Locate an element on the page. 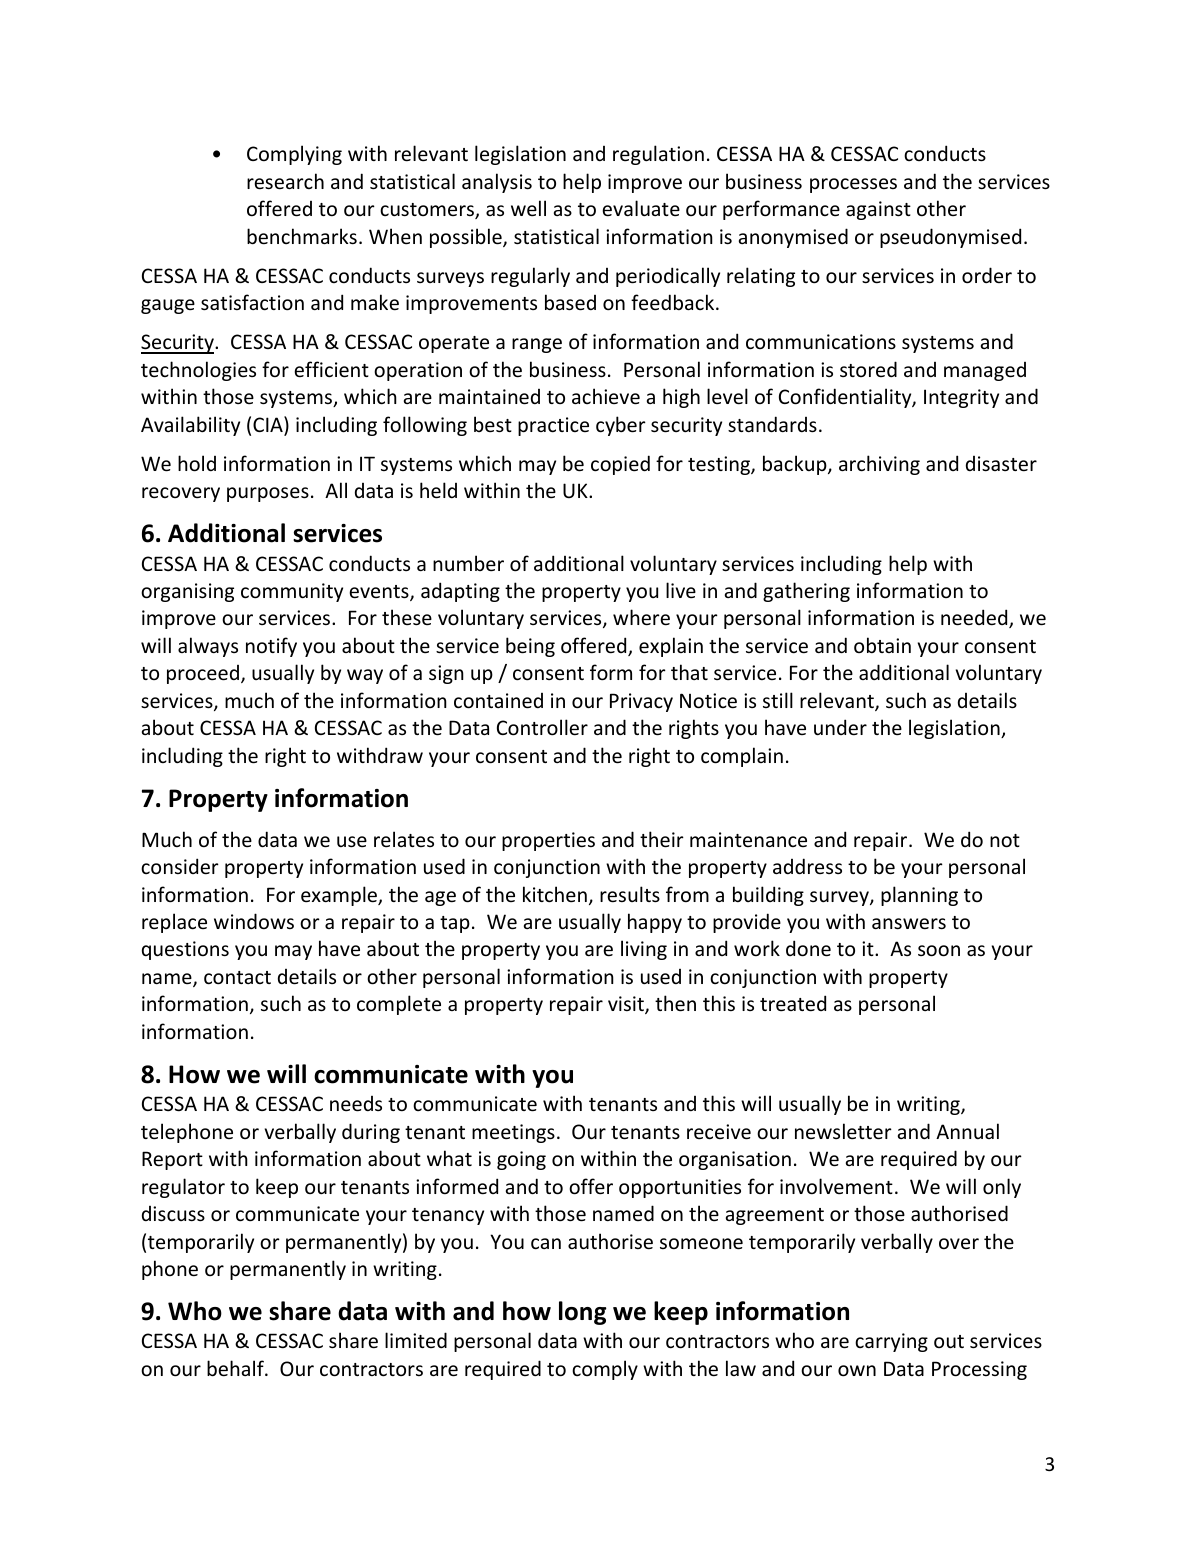  contact is located at coordinates (237, 978).
